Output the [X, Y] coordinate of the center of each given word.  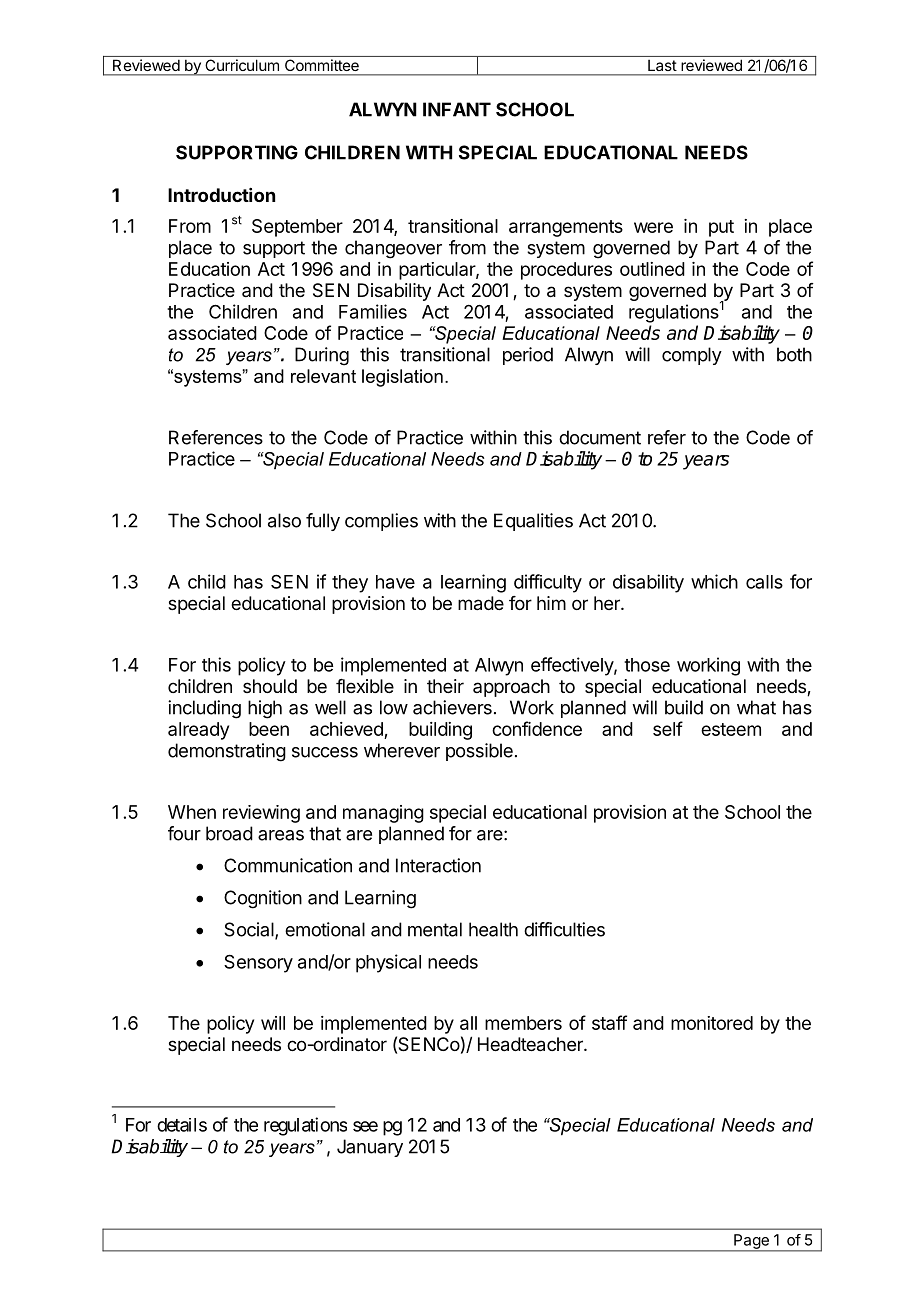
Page [751, 1242]
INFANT [457, 109]
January [370, 1148]
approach [511, 688]
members [523, 1023]
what [756, 707]
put [721, 228]
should [270, 686]
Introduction [221, 195]
